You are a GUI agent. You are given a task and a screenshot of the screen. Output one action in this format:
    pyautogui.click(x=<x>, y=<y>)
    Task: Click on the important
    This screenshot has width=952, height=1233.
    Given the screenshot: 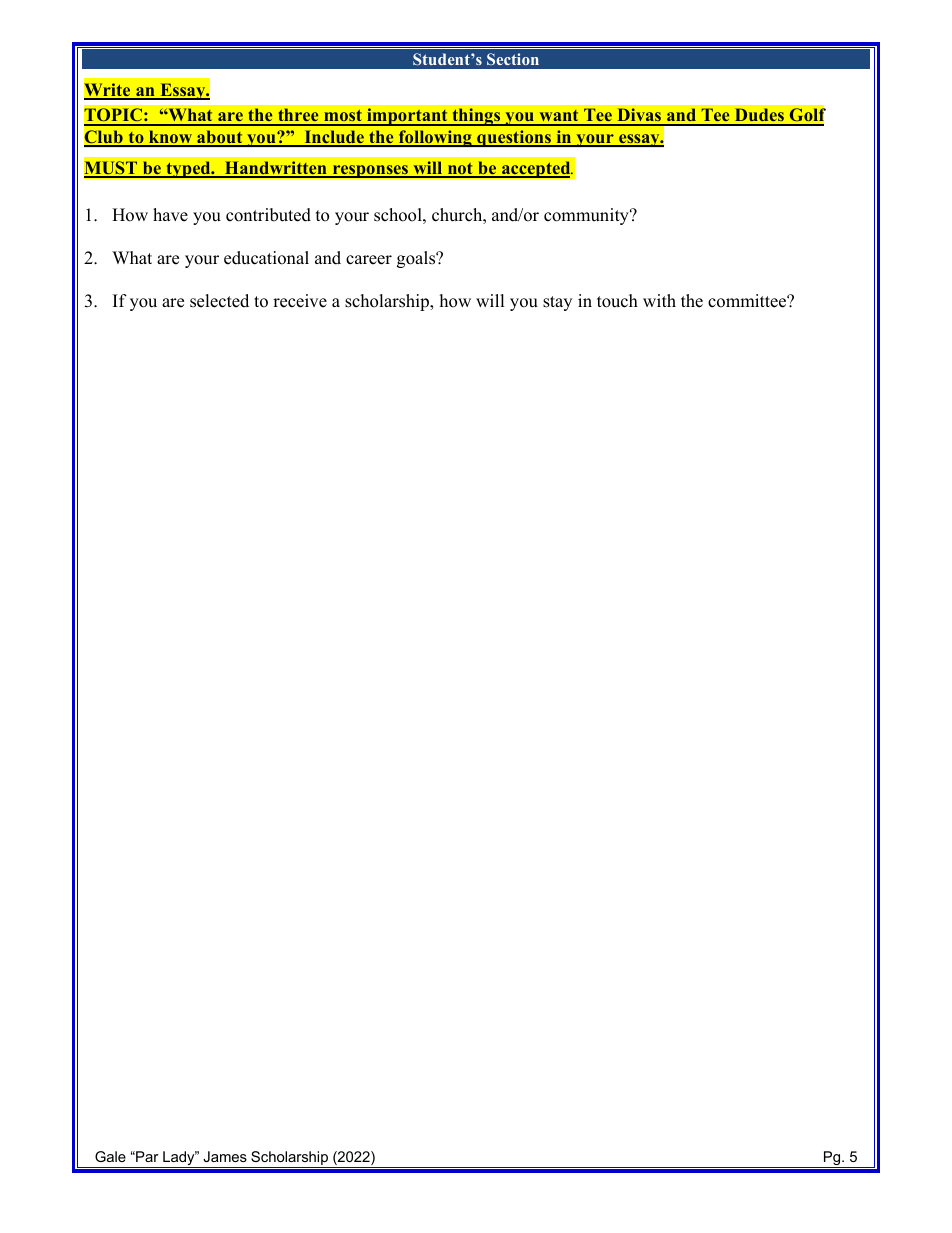 What is the action you would take?
    pyautogui.click(x=407, y=117)
